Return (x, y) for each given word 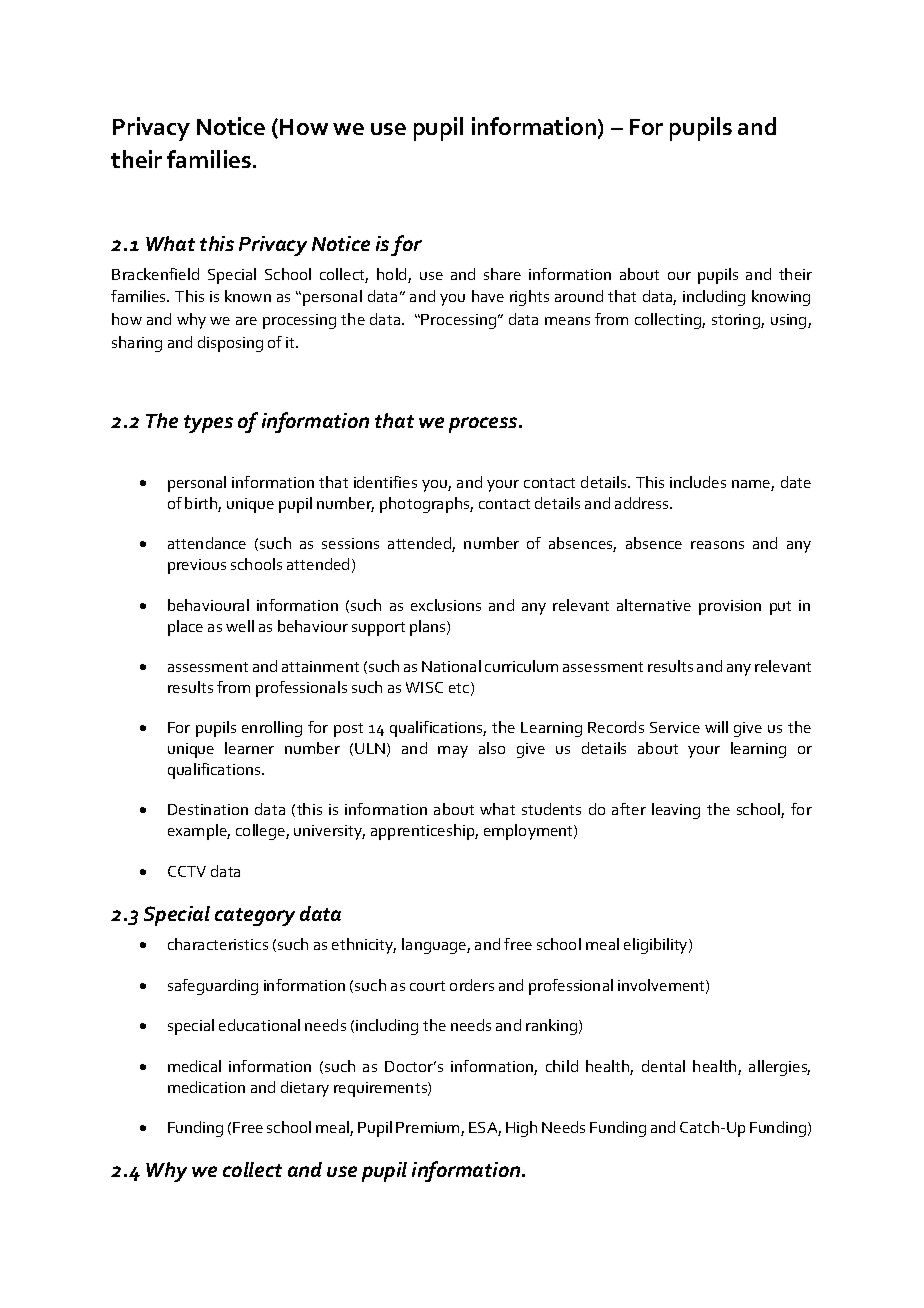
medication (206, 1087)
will (716, 727)
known (248, 296)
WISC (424, 687)
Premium (429, 1129)
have (488, 296)
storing (737, 321)
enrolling (272, 729)
